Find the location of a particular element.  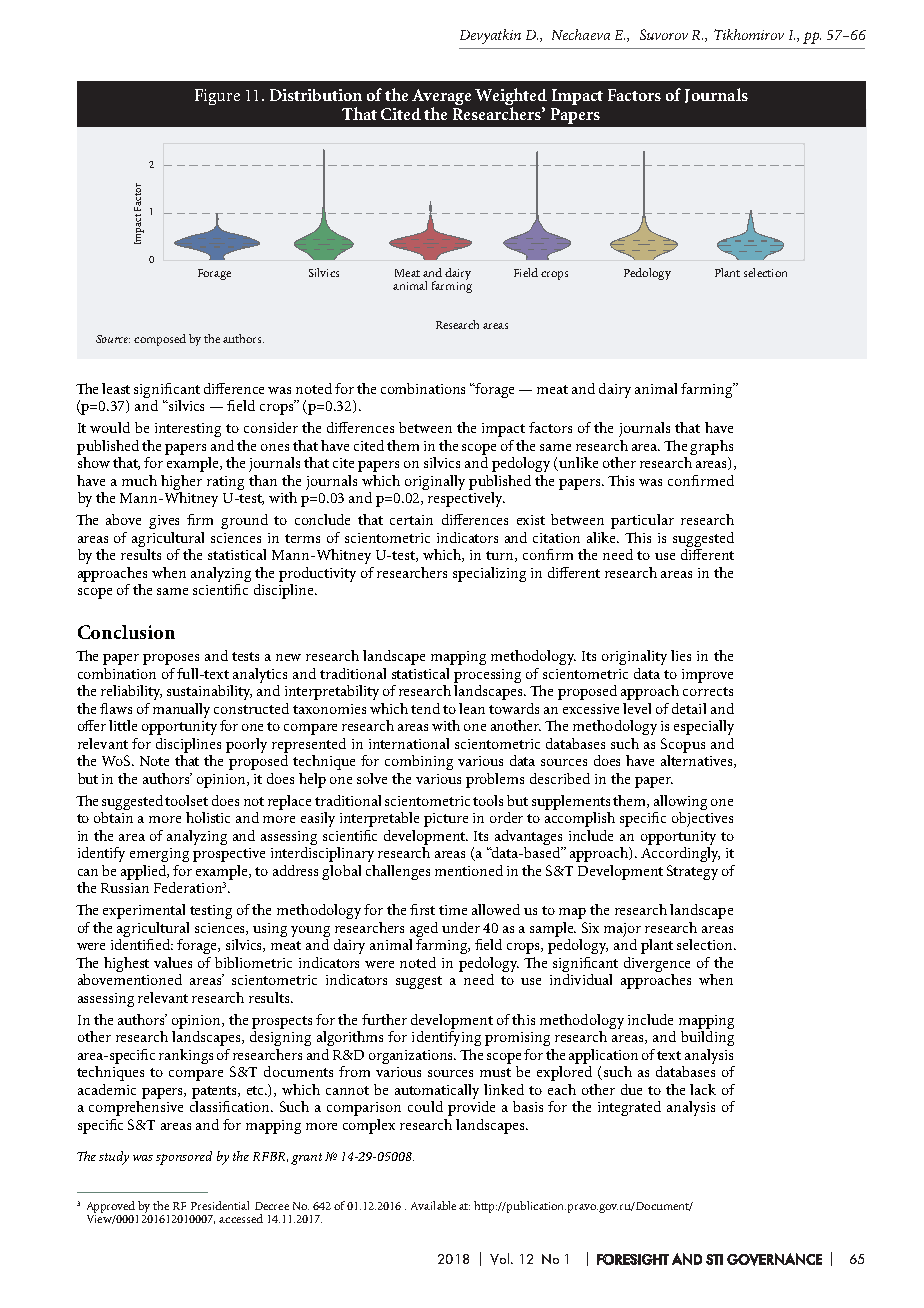

Figure is located at coordinates (217, 97).
